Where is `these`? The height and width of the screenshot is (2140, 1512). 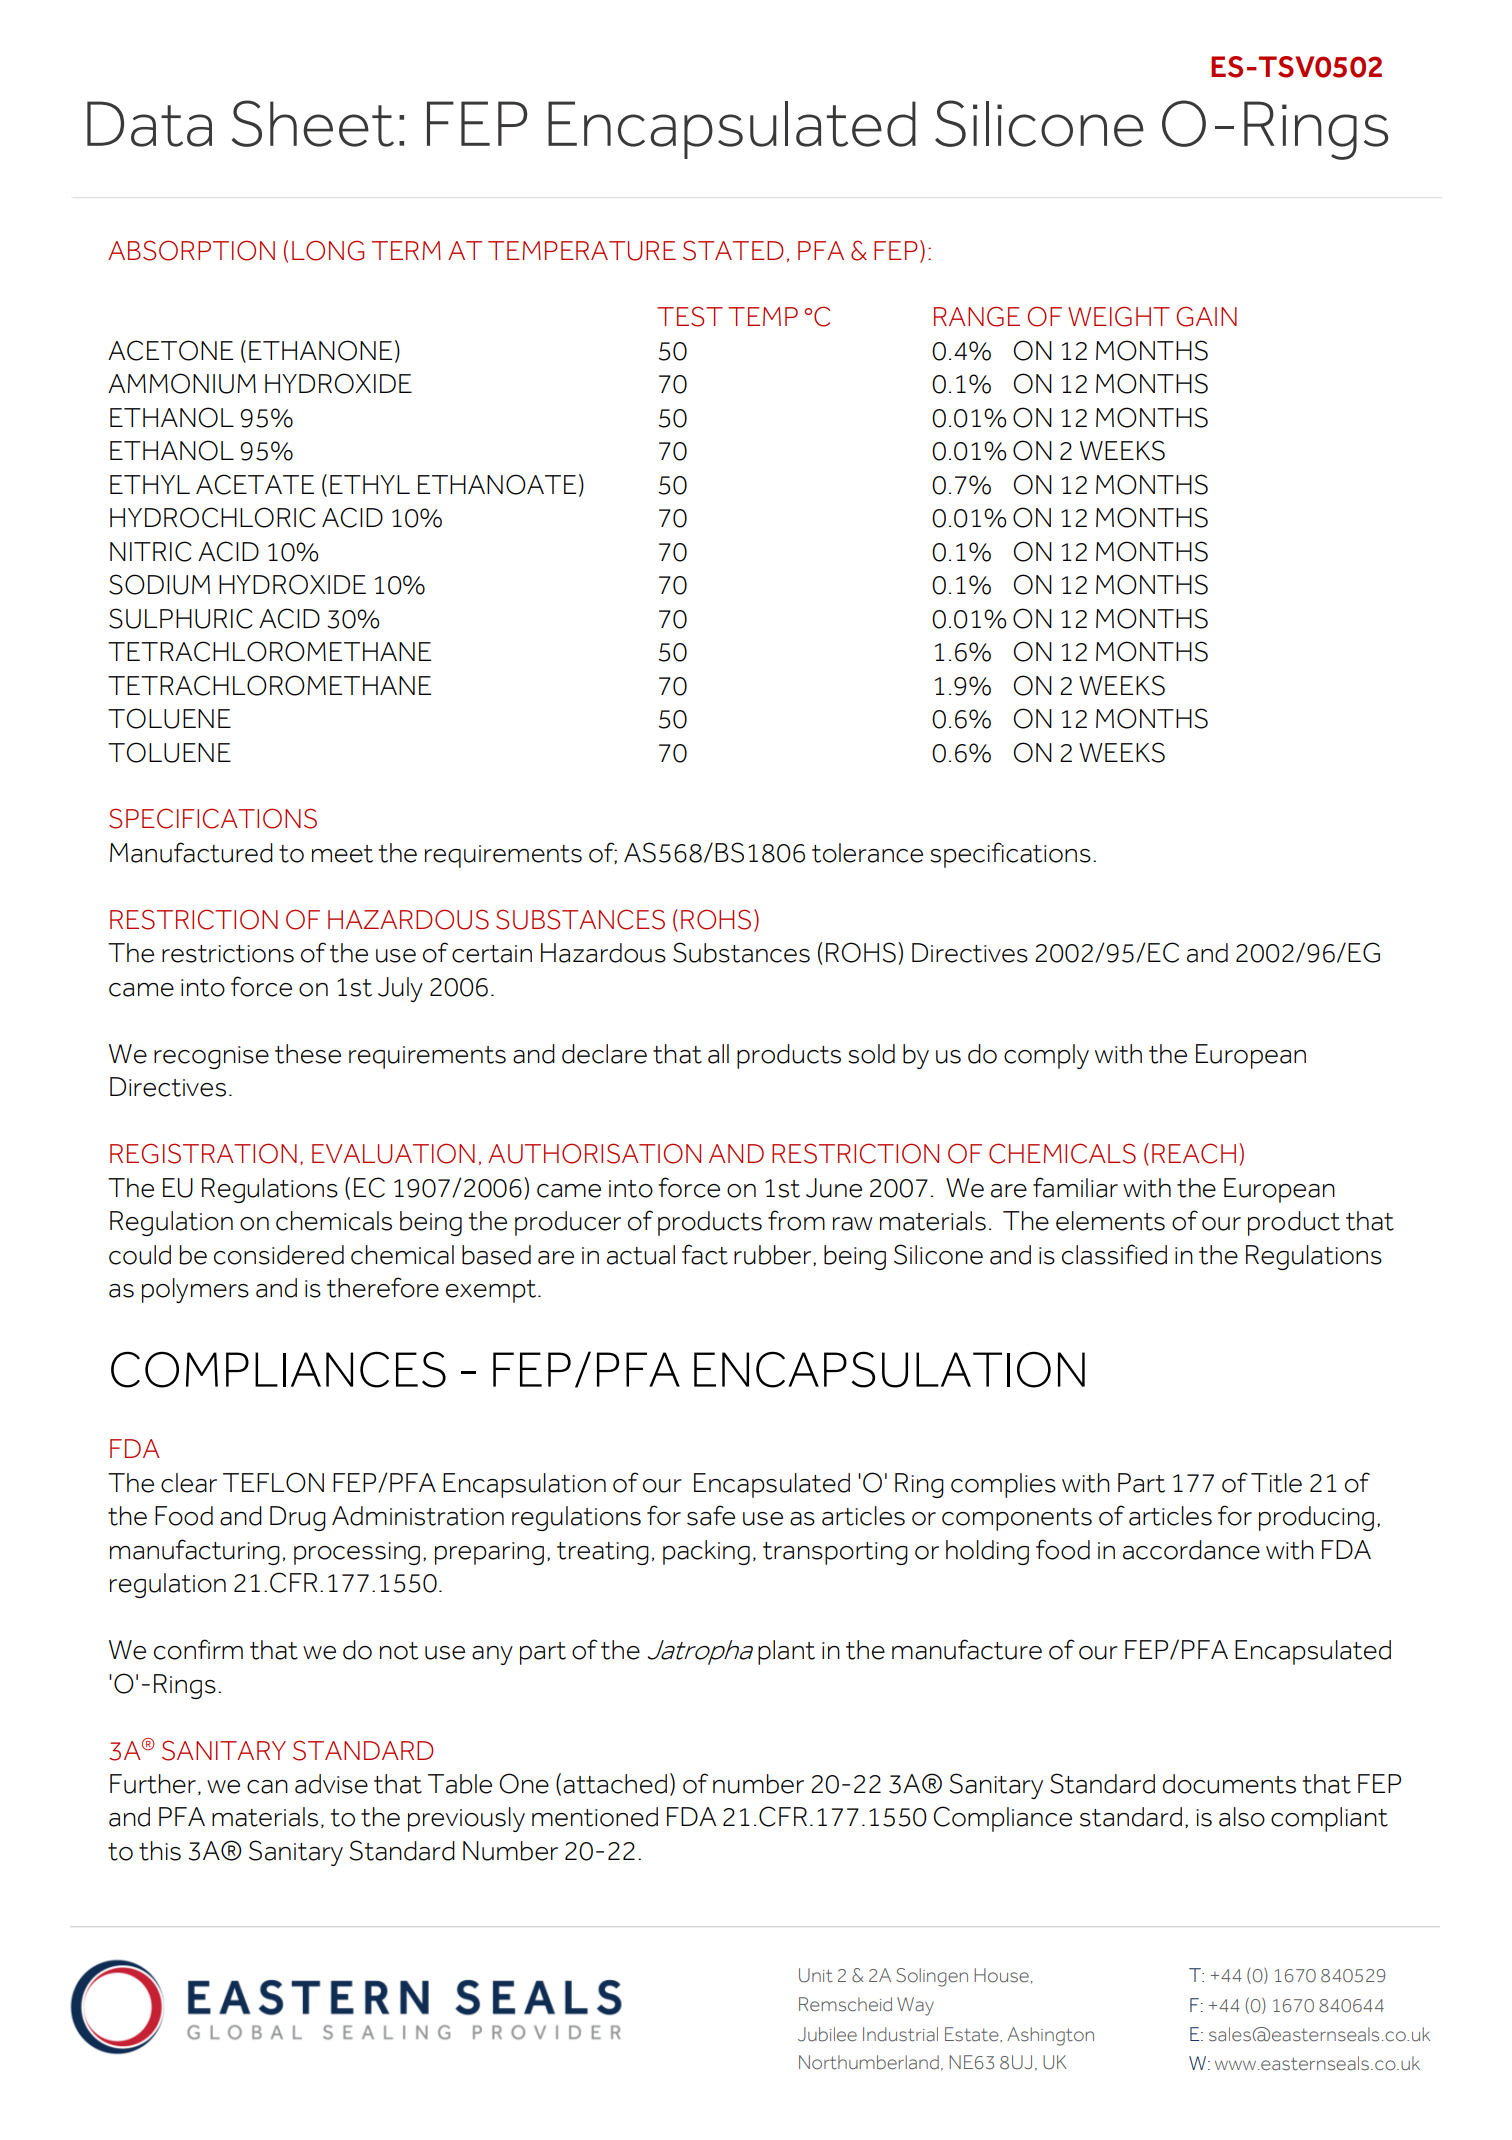
these is located at coordinates (308, 1054).
